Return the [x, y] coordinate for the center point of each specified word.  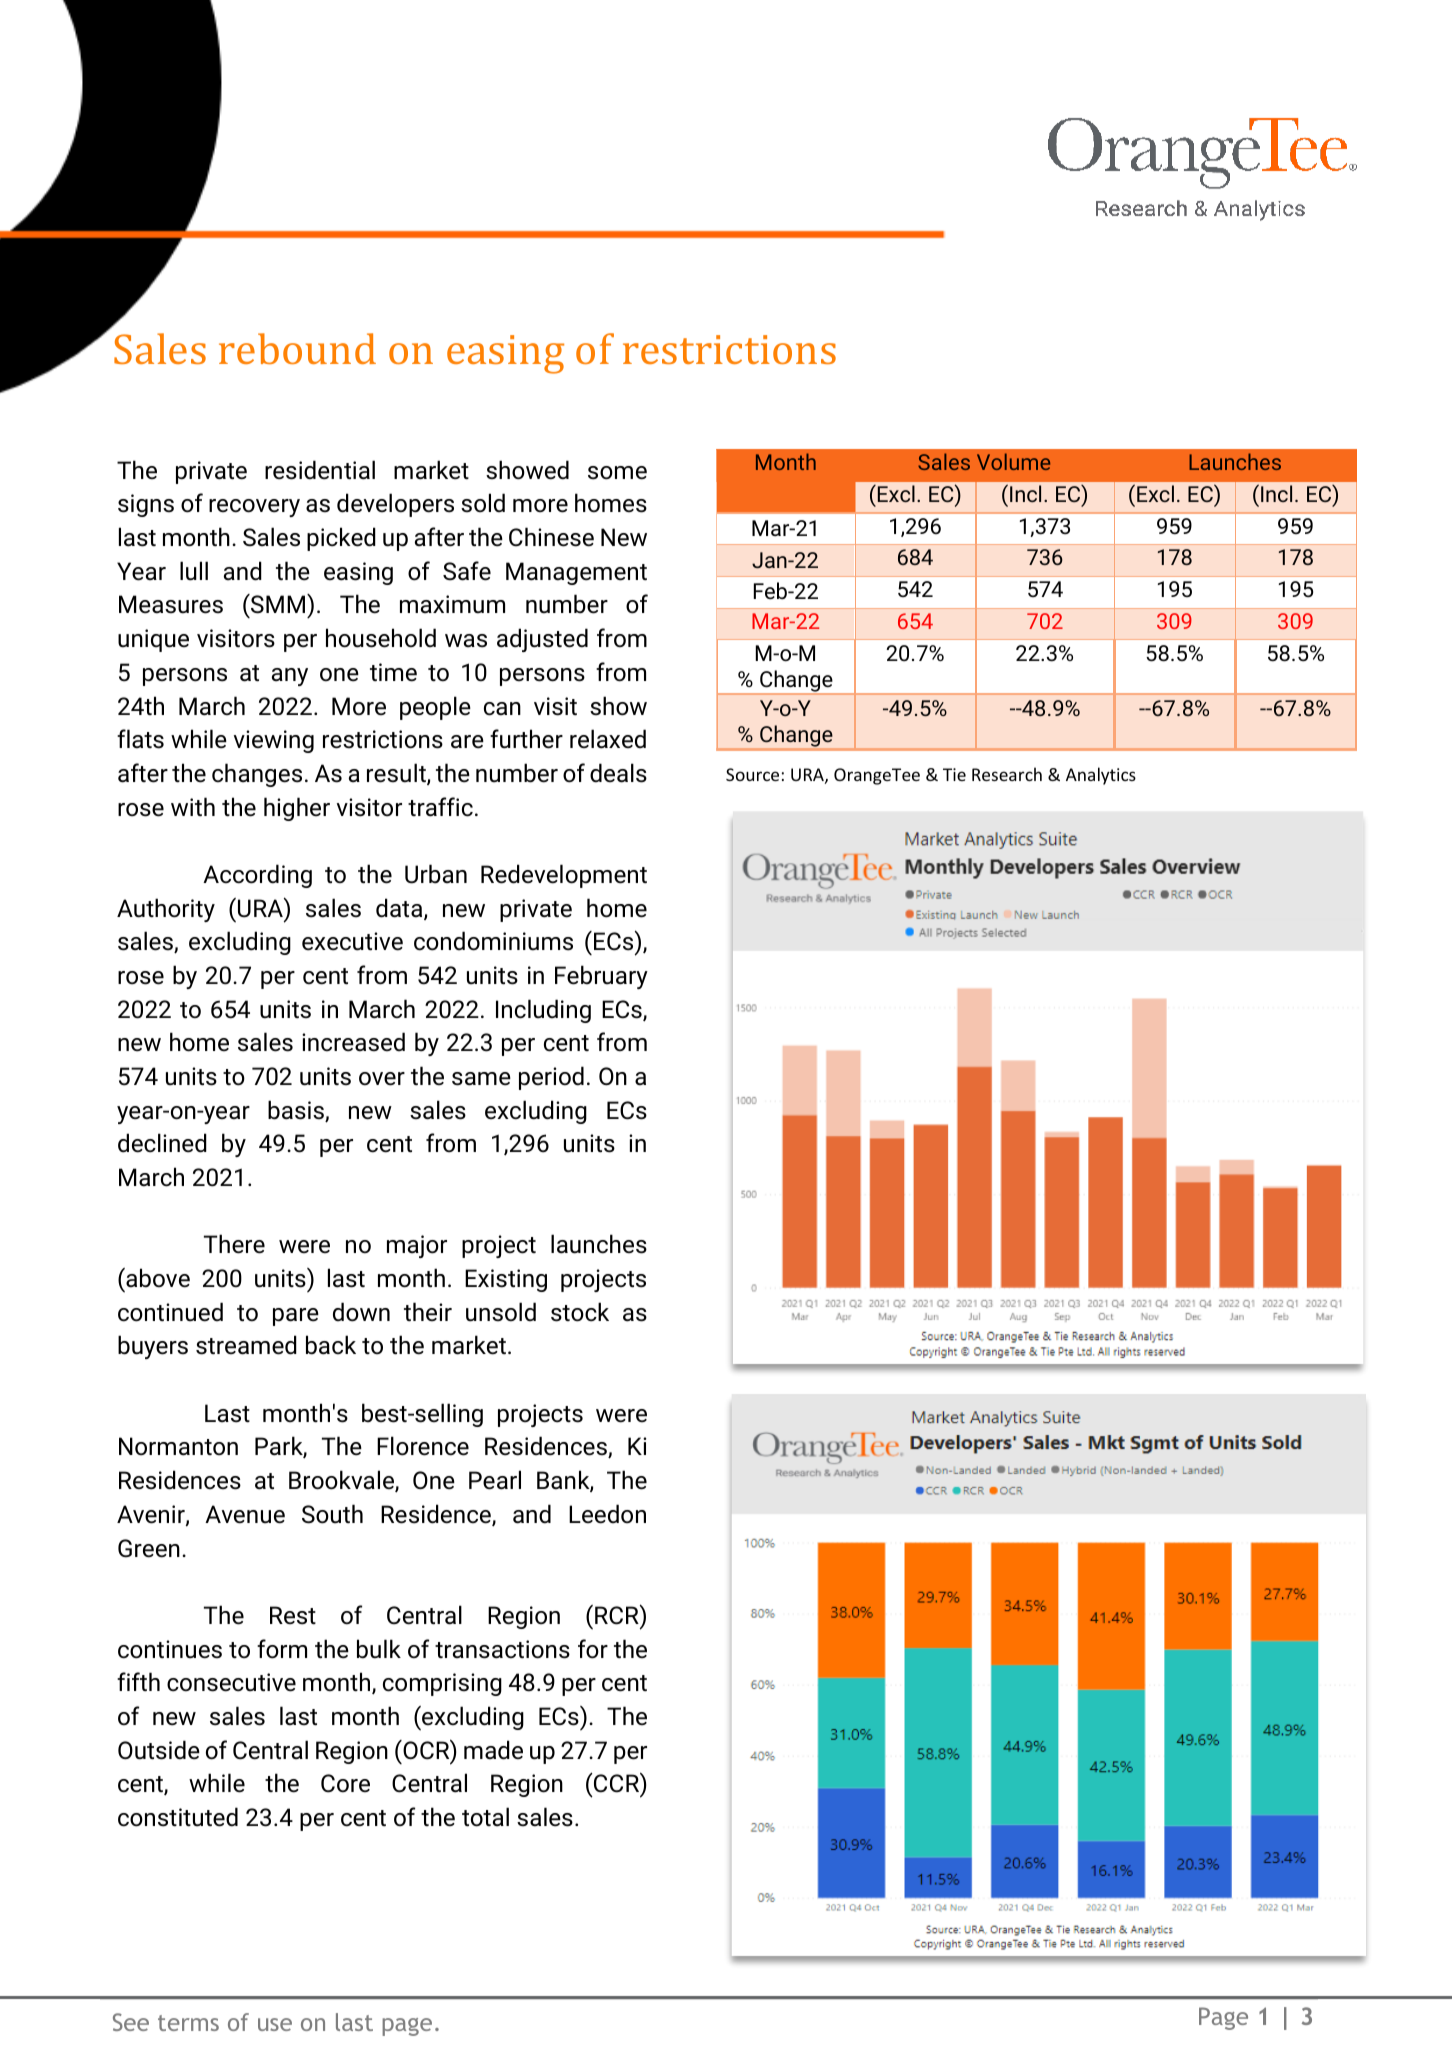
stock [580, 1312]
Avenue [245, 1514]
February [601, 977]
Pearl [495, 1480]
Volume [1013, 461]
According [257, 876]
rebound [297, 348]
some [617, 473]
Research [1007, 774]
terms [188, 2023]
